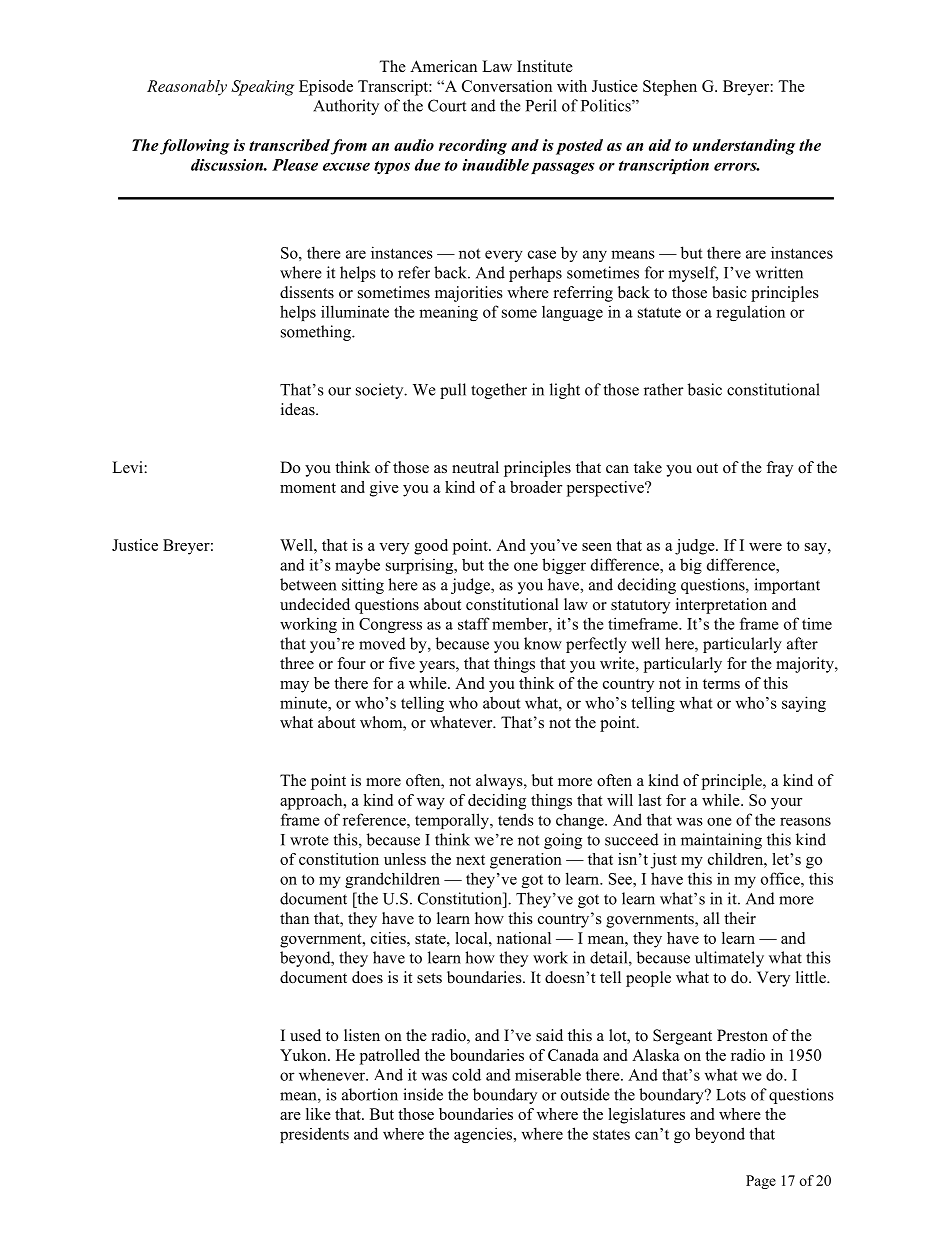 This screenshot has height=1233, width=952. What do you see at coordinates (453, 391) in the screenshot?
I see `pull` at bounding box center [453, 391].
